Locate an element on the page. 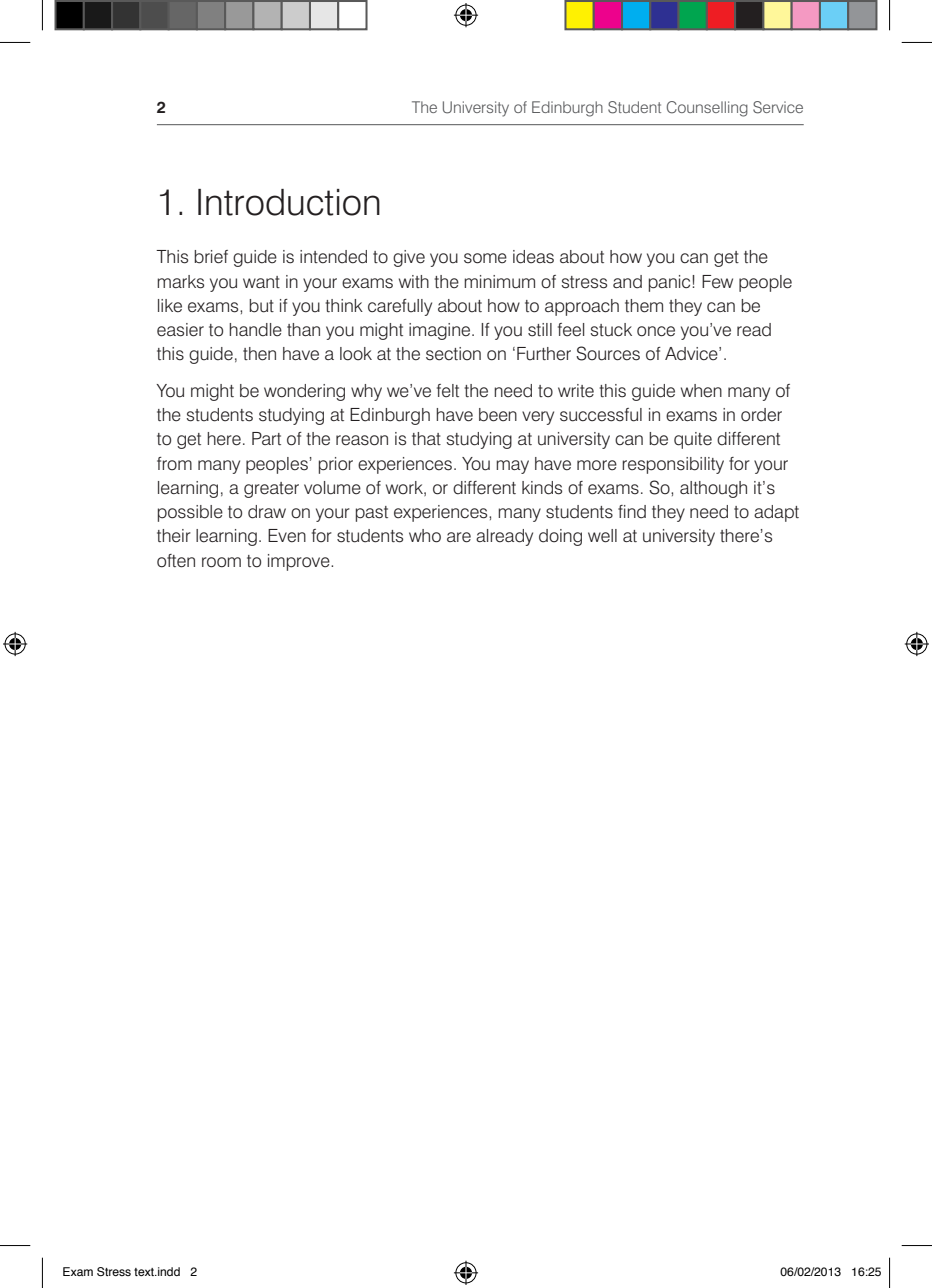 Image resolution: width=932 pixels, height=1288 pixels. Introduction is located at coordinates (289, 202).
